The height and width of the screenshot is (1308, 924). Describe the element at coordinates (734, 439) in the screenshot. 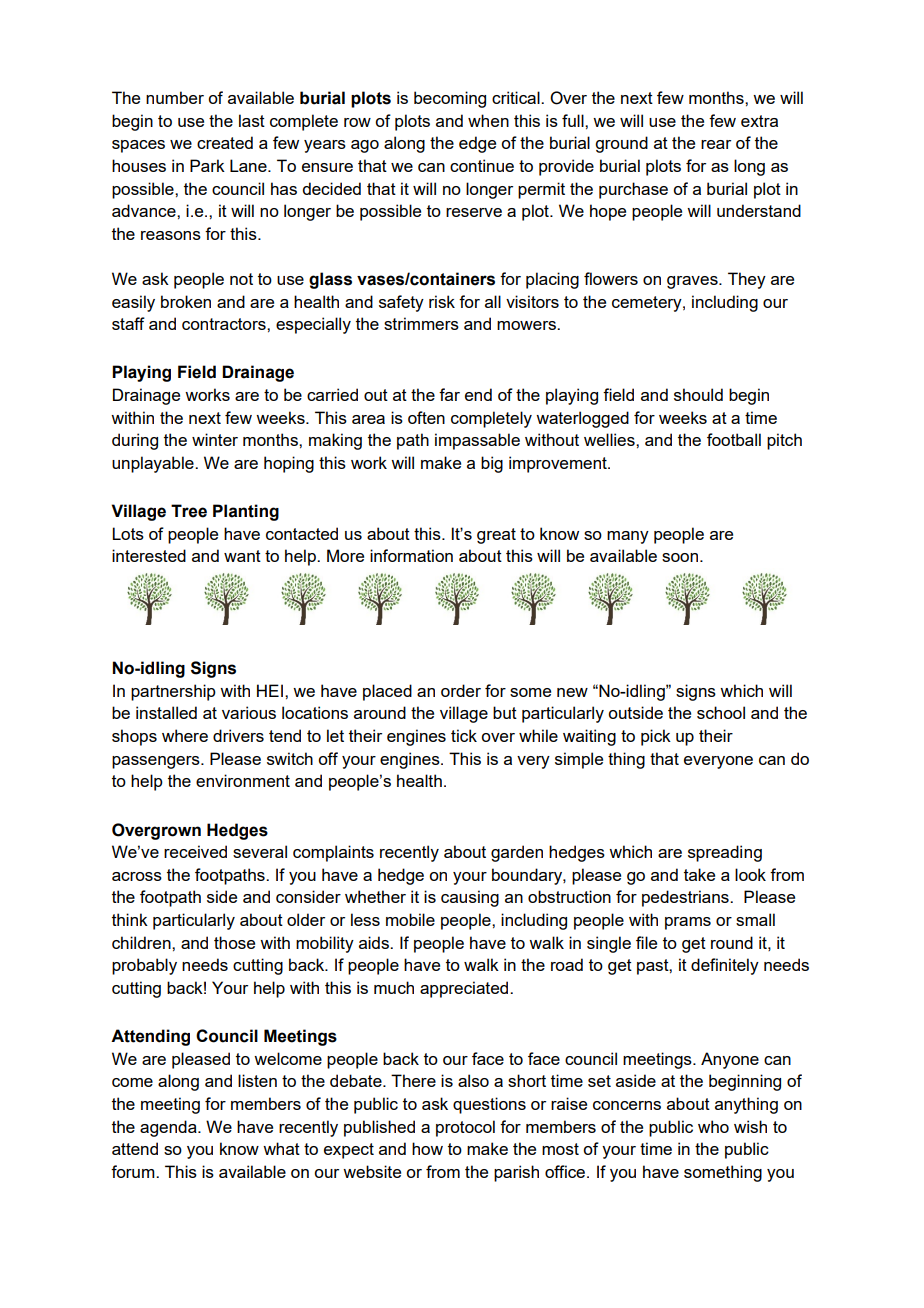

I see `football` at that location.
